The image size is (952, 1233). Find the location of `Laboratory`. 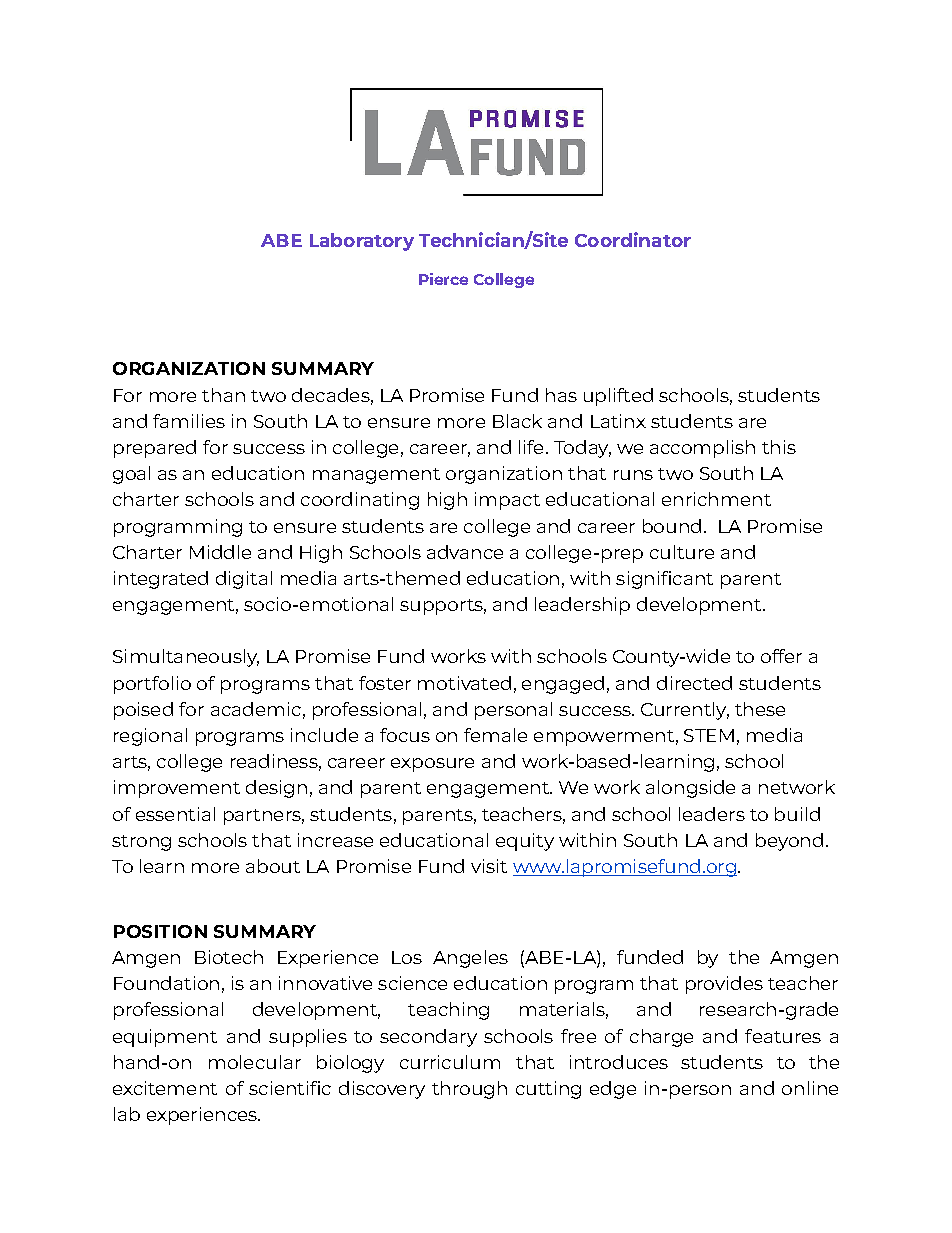

Laboratory is located at coordinates (362, 242).
